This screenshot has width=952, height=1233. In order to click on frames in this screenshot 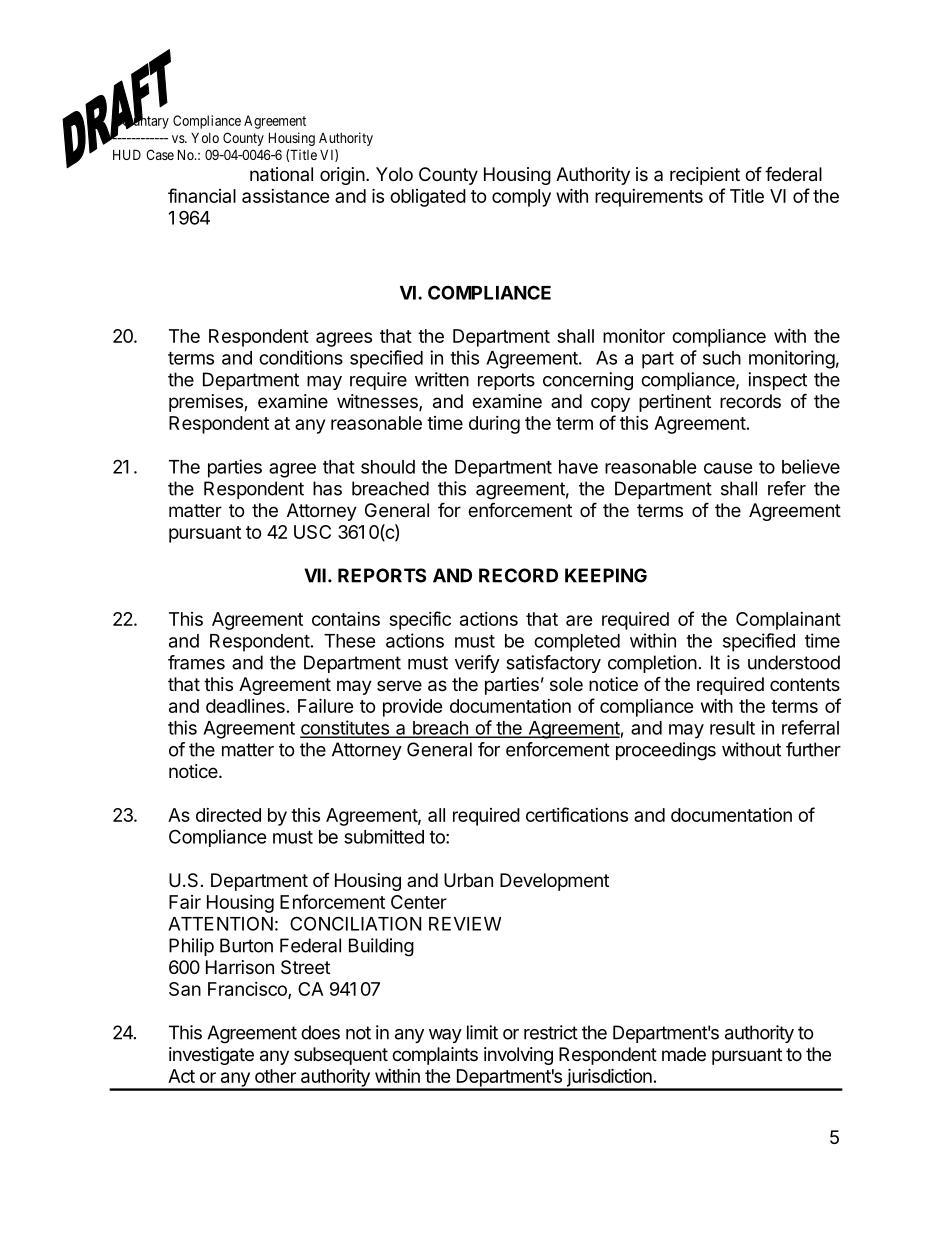, I will do `click(196, 662)`.
